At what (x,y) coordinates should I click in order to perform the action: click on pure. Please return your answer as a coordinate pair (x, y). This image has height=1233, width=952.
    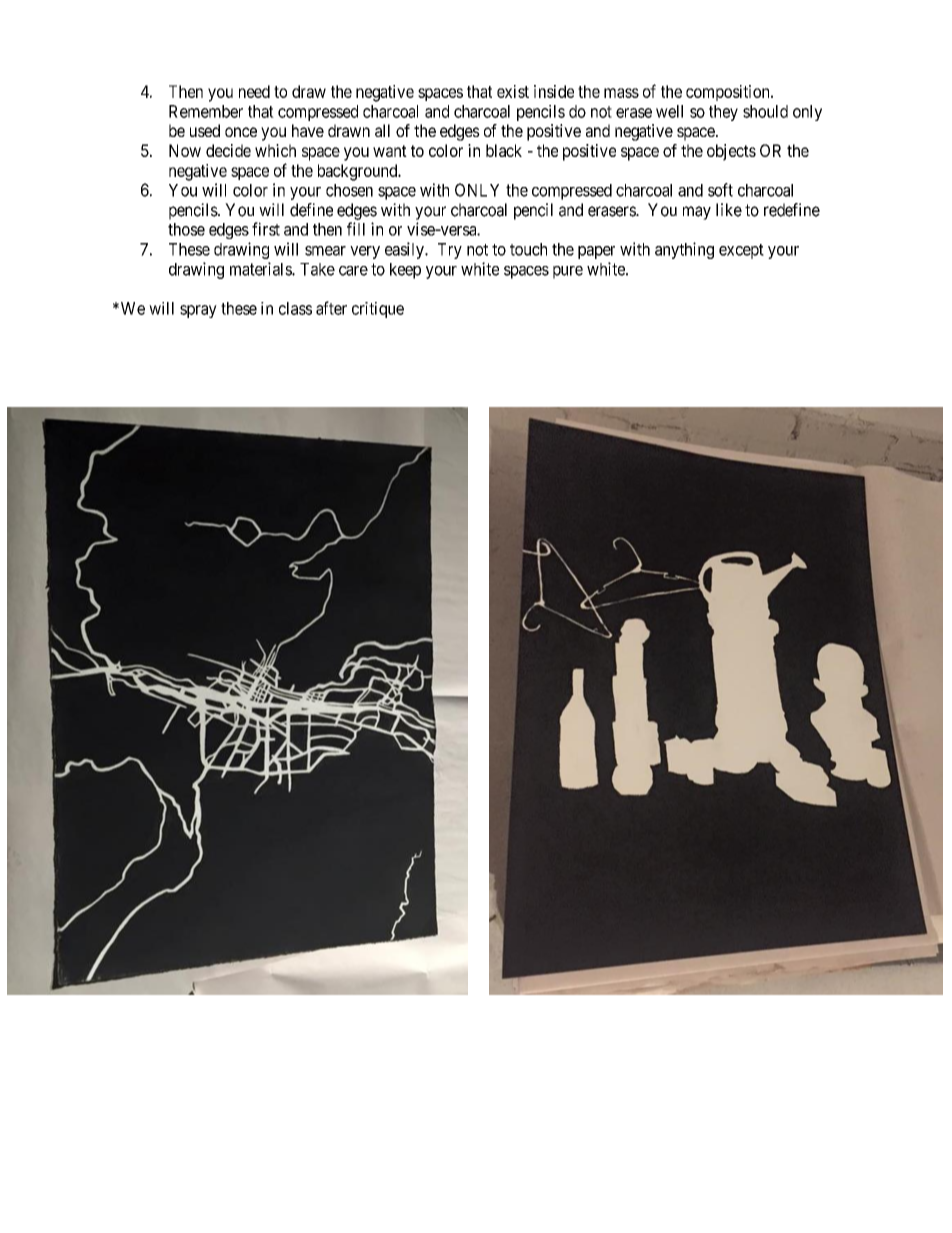
    Looking at the image, I should click on (568, 272).
